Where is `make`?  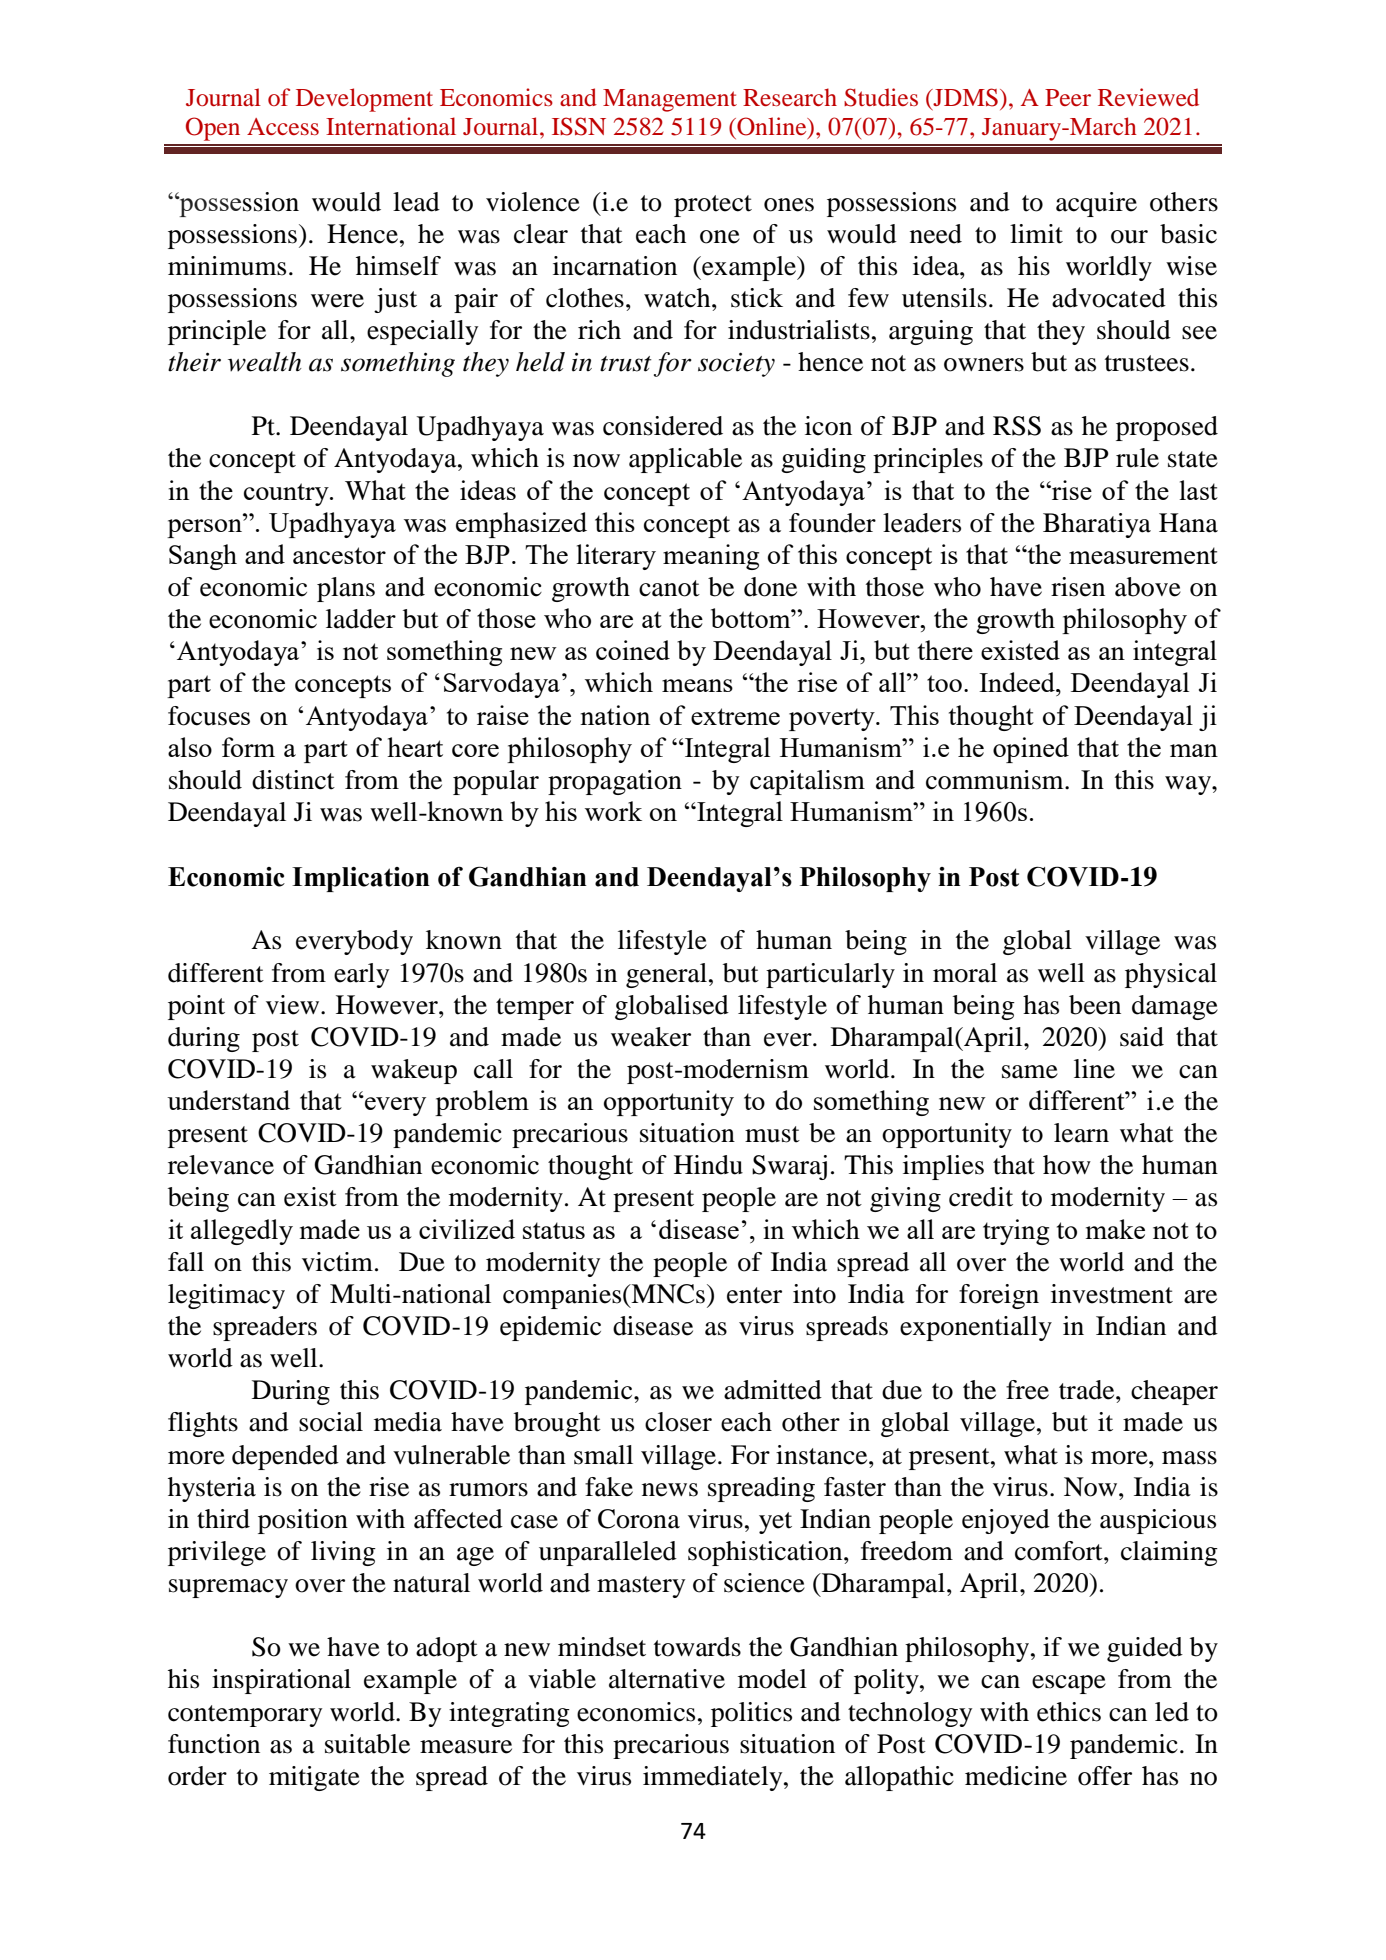
make is located at coordinates (1115, 1229).
